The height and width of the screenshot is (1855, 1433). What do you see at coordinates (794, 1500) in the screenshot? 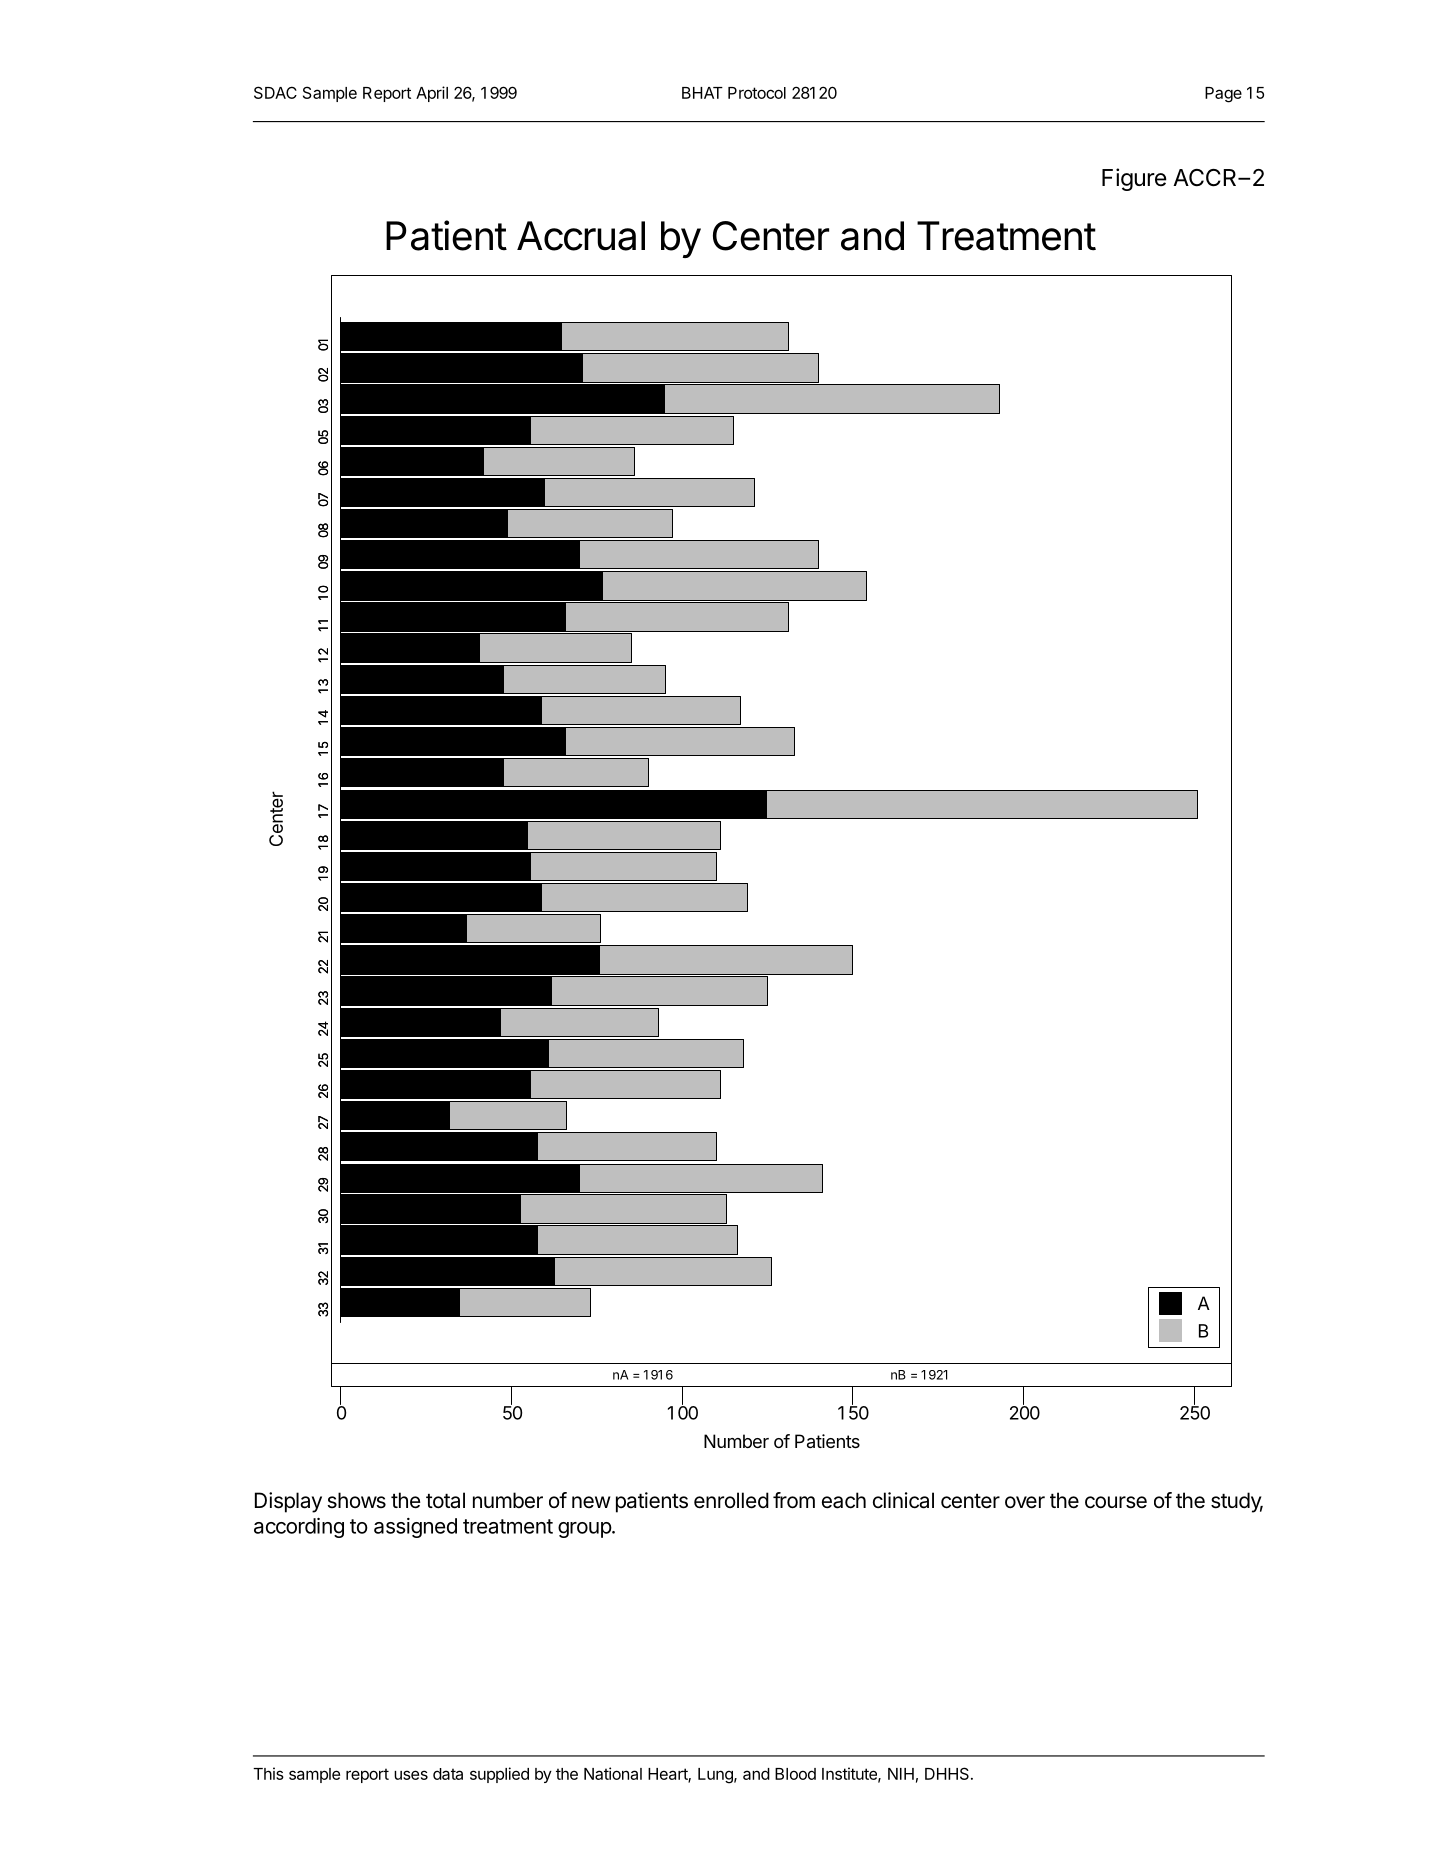
I see `from` at bounding box center [794, 1500].
